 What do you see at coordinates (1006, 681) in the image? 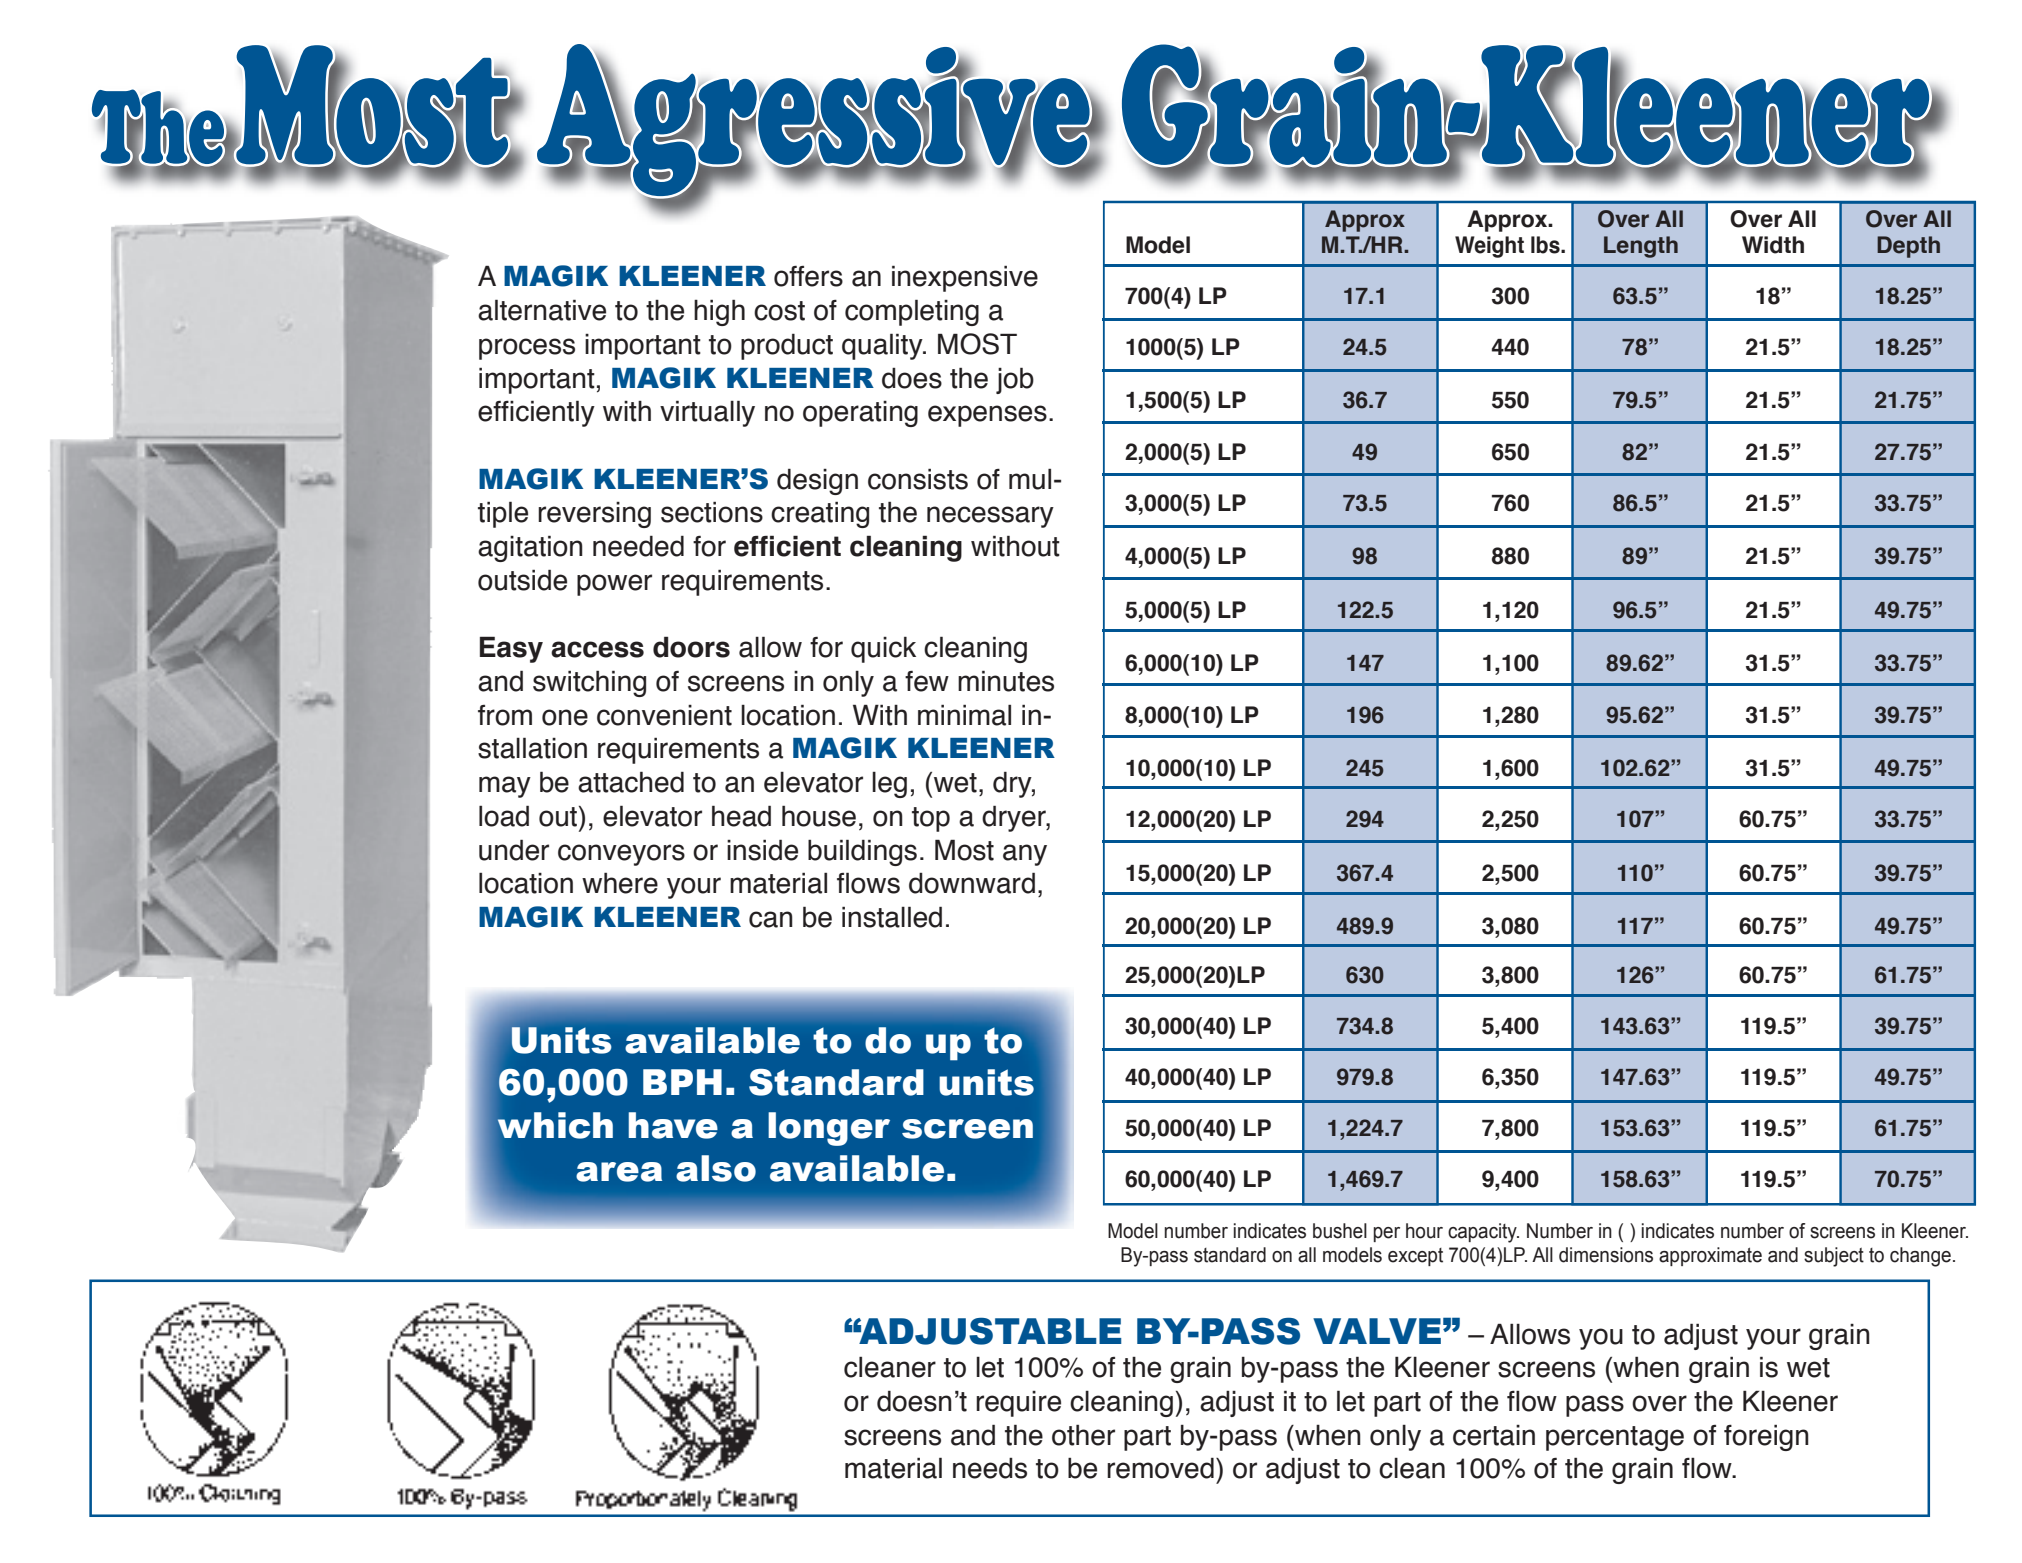
I see `minutes` at bounding box center [1006, 681].
